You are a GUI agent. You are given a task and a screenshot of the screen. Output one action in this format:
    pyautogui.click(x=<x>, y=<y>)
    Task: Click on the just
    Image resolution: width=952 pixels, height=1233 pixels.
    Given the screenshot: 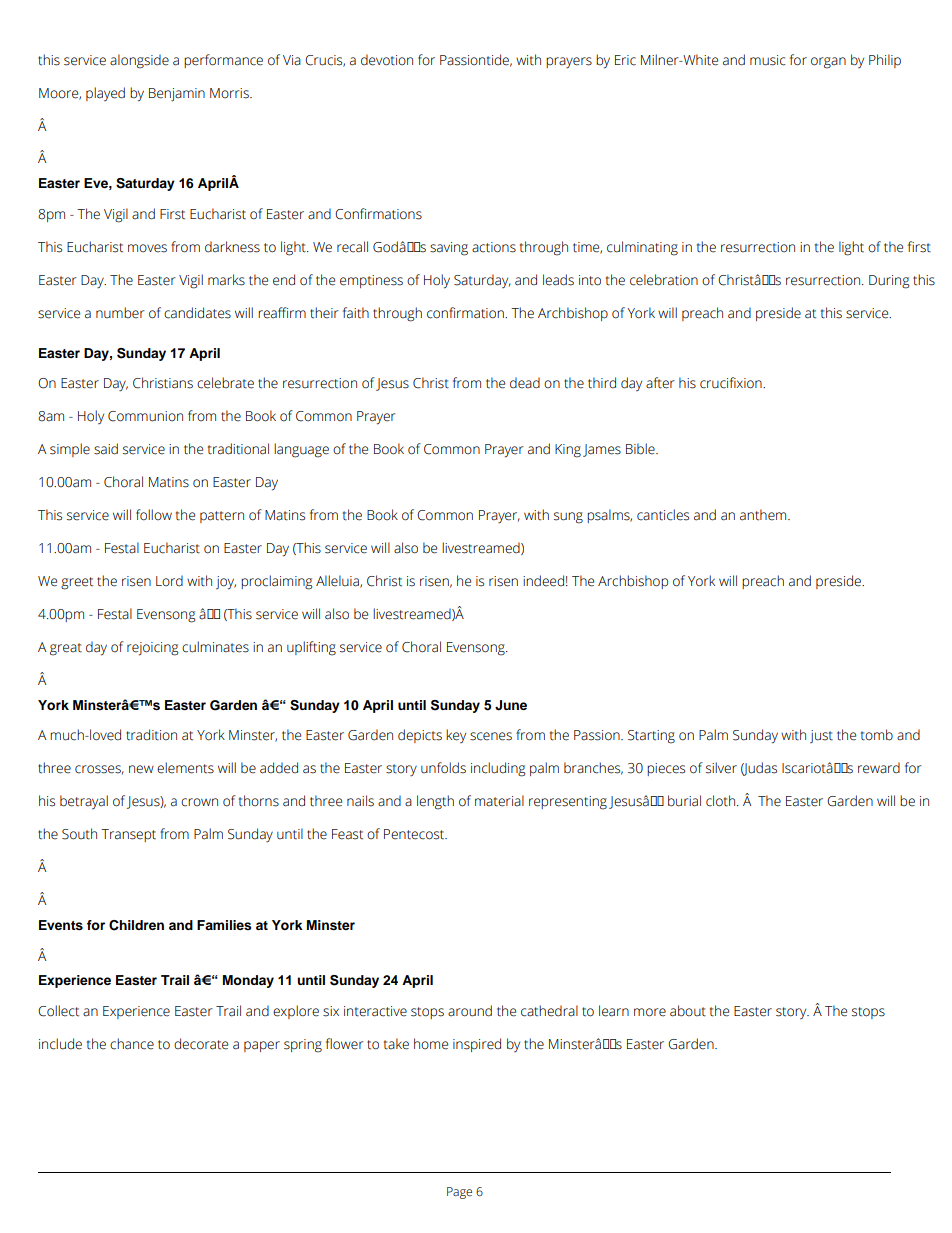 What is the action you would take?
    pyautogui.click(x=821, y=736)
